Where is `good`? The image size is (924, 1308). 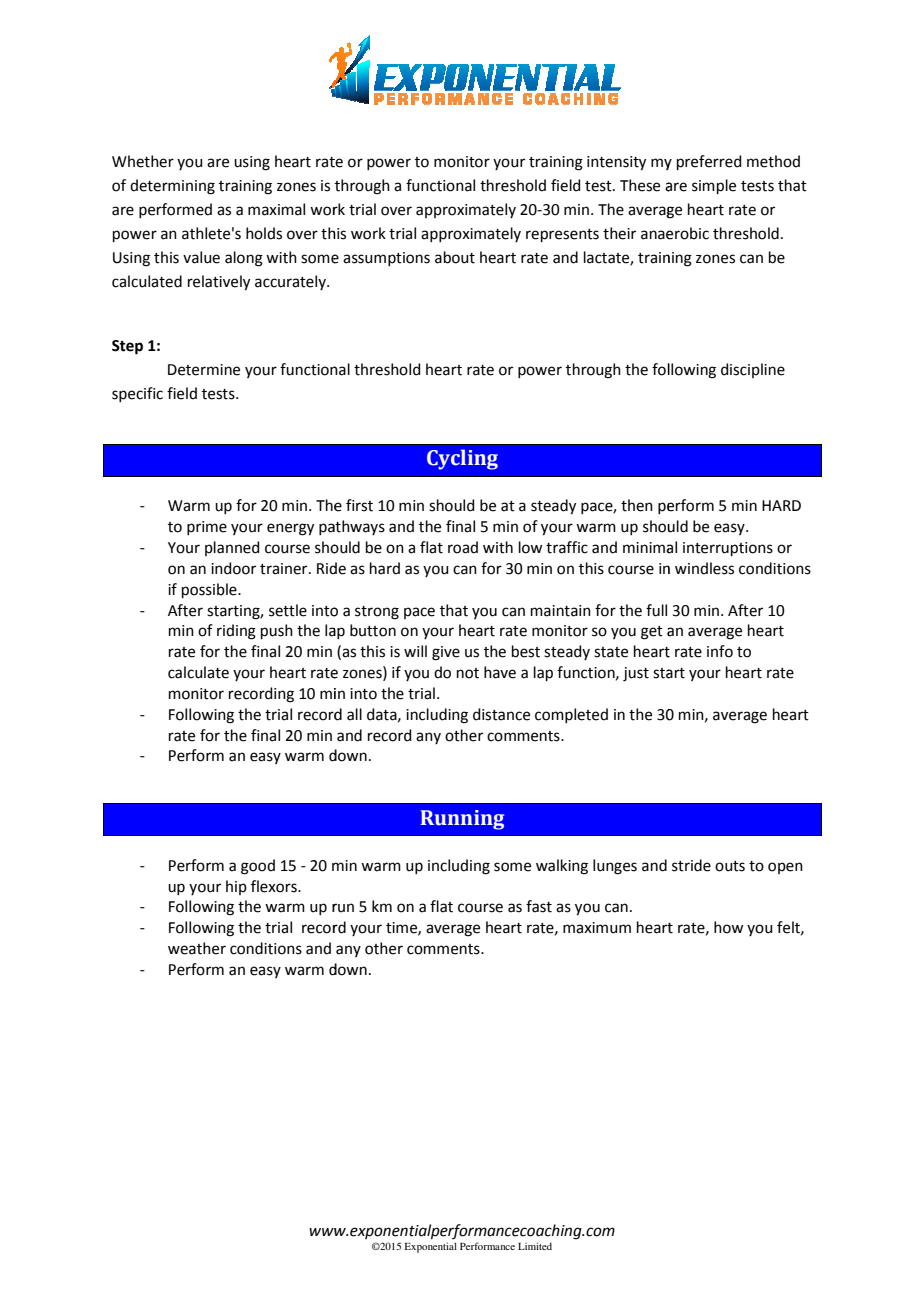
good is located at coordinates (258, 867).
